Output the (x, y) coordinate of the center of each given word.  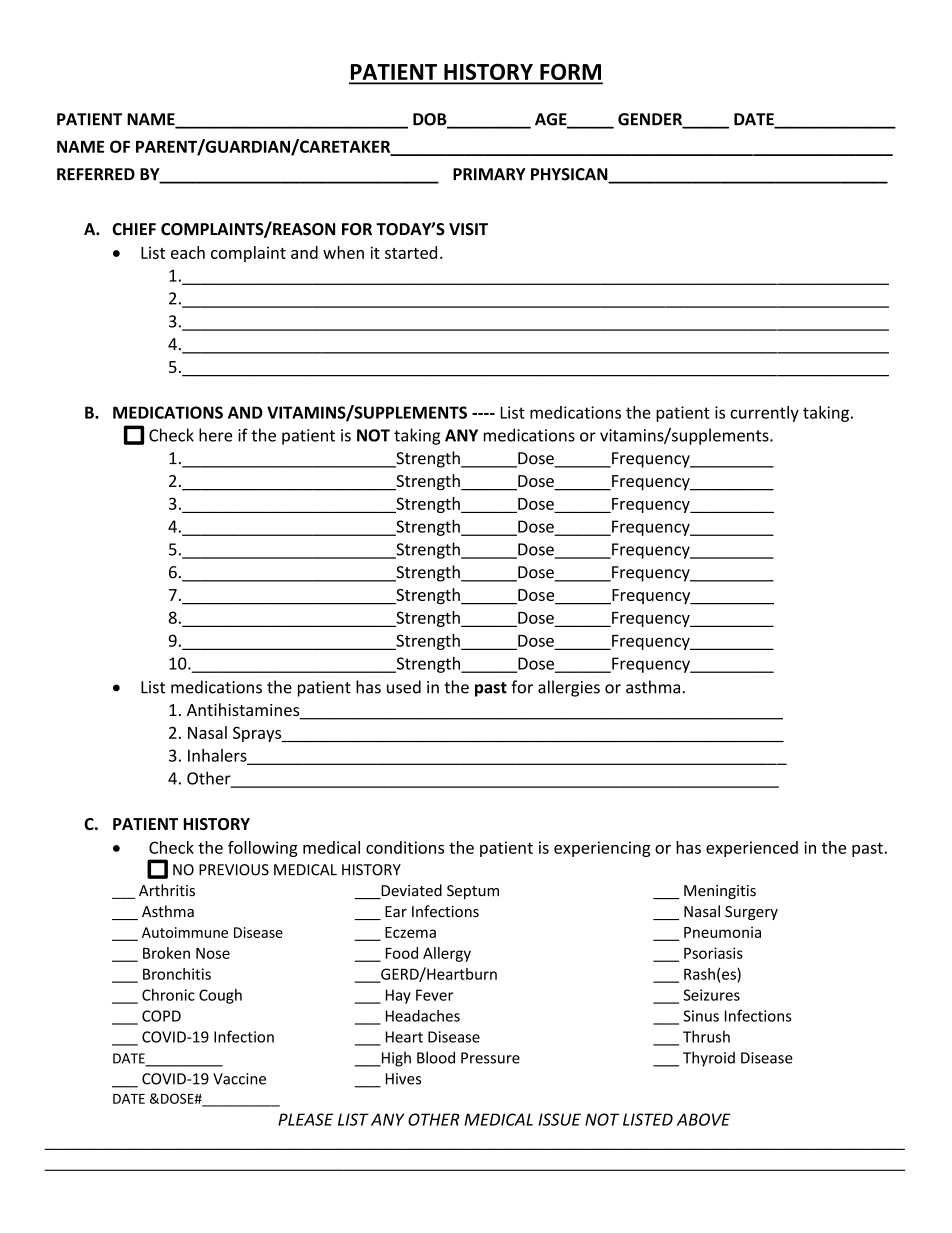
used (404, 687)
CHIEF (134, 229)
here (215, 435)
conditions (405, 847)
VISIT (468, 229)
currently (764, 414)
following (263, 849)
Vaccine (239, 1079)
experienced (752, 849)
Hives (403, 1079)
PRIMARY (489, 174)
